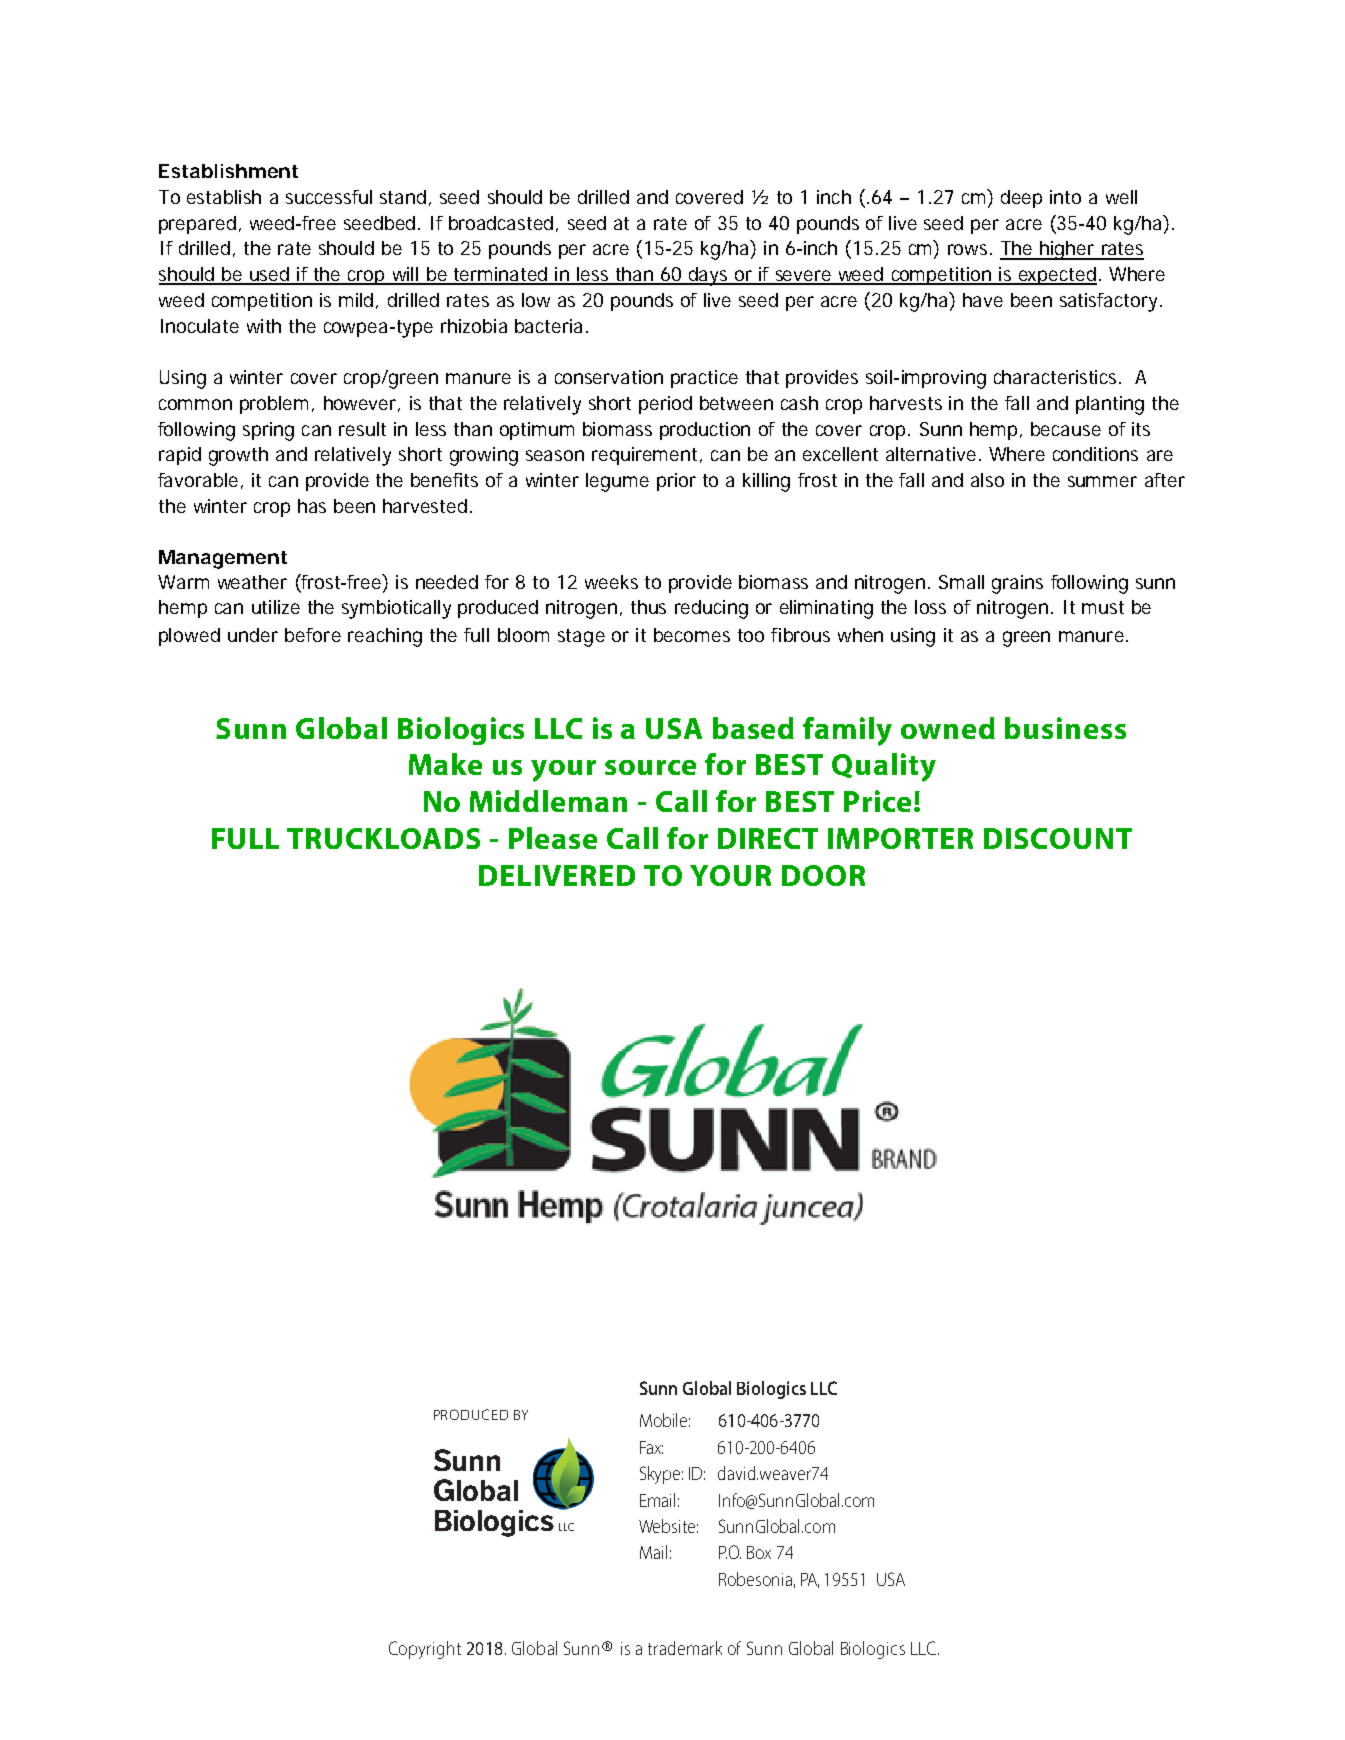  What do you see at coordinates (1017, 584) in the screenshot?
I see `grains` at bounding box center [1017, 584].
